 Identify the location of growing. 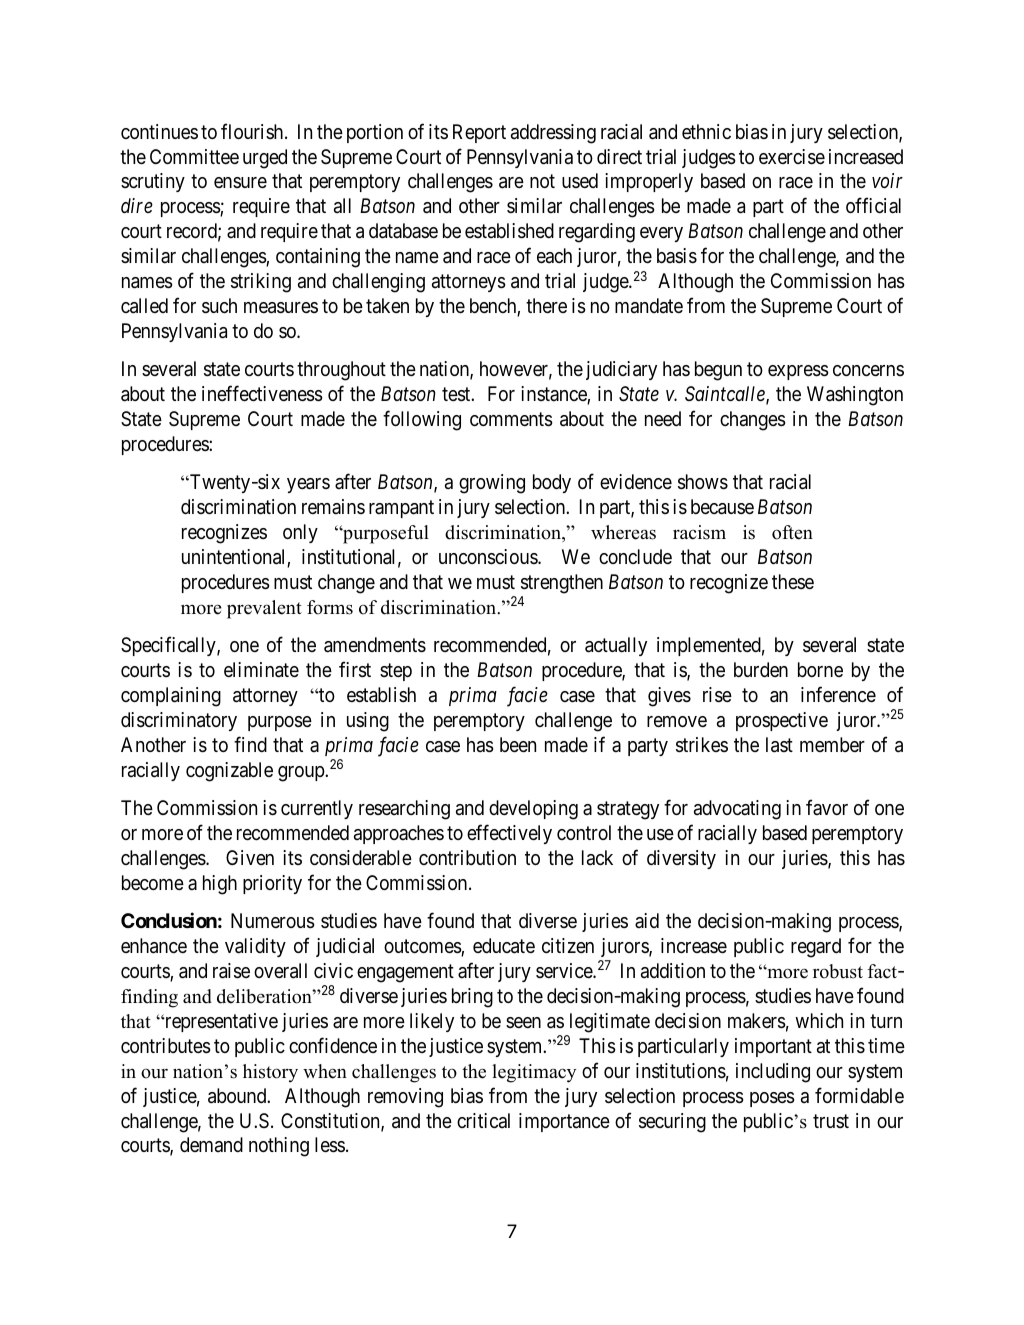
(492, 484).
